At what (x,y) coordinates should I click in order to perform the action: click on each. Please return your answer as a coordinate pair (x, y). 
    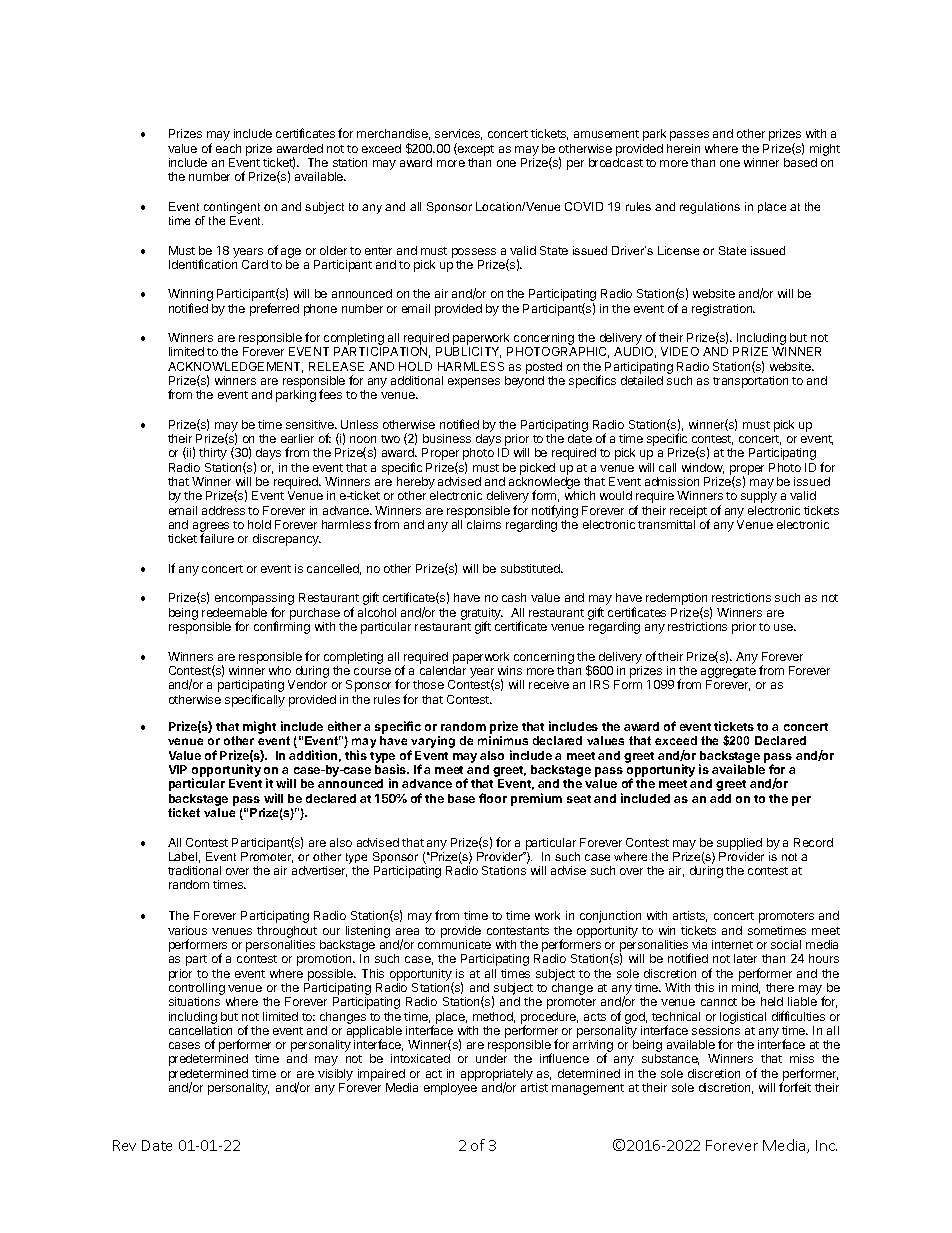
    Looking at the image, I should click on (228, 148).
